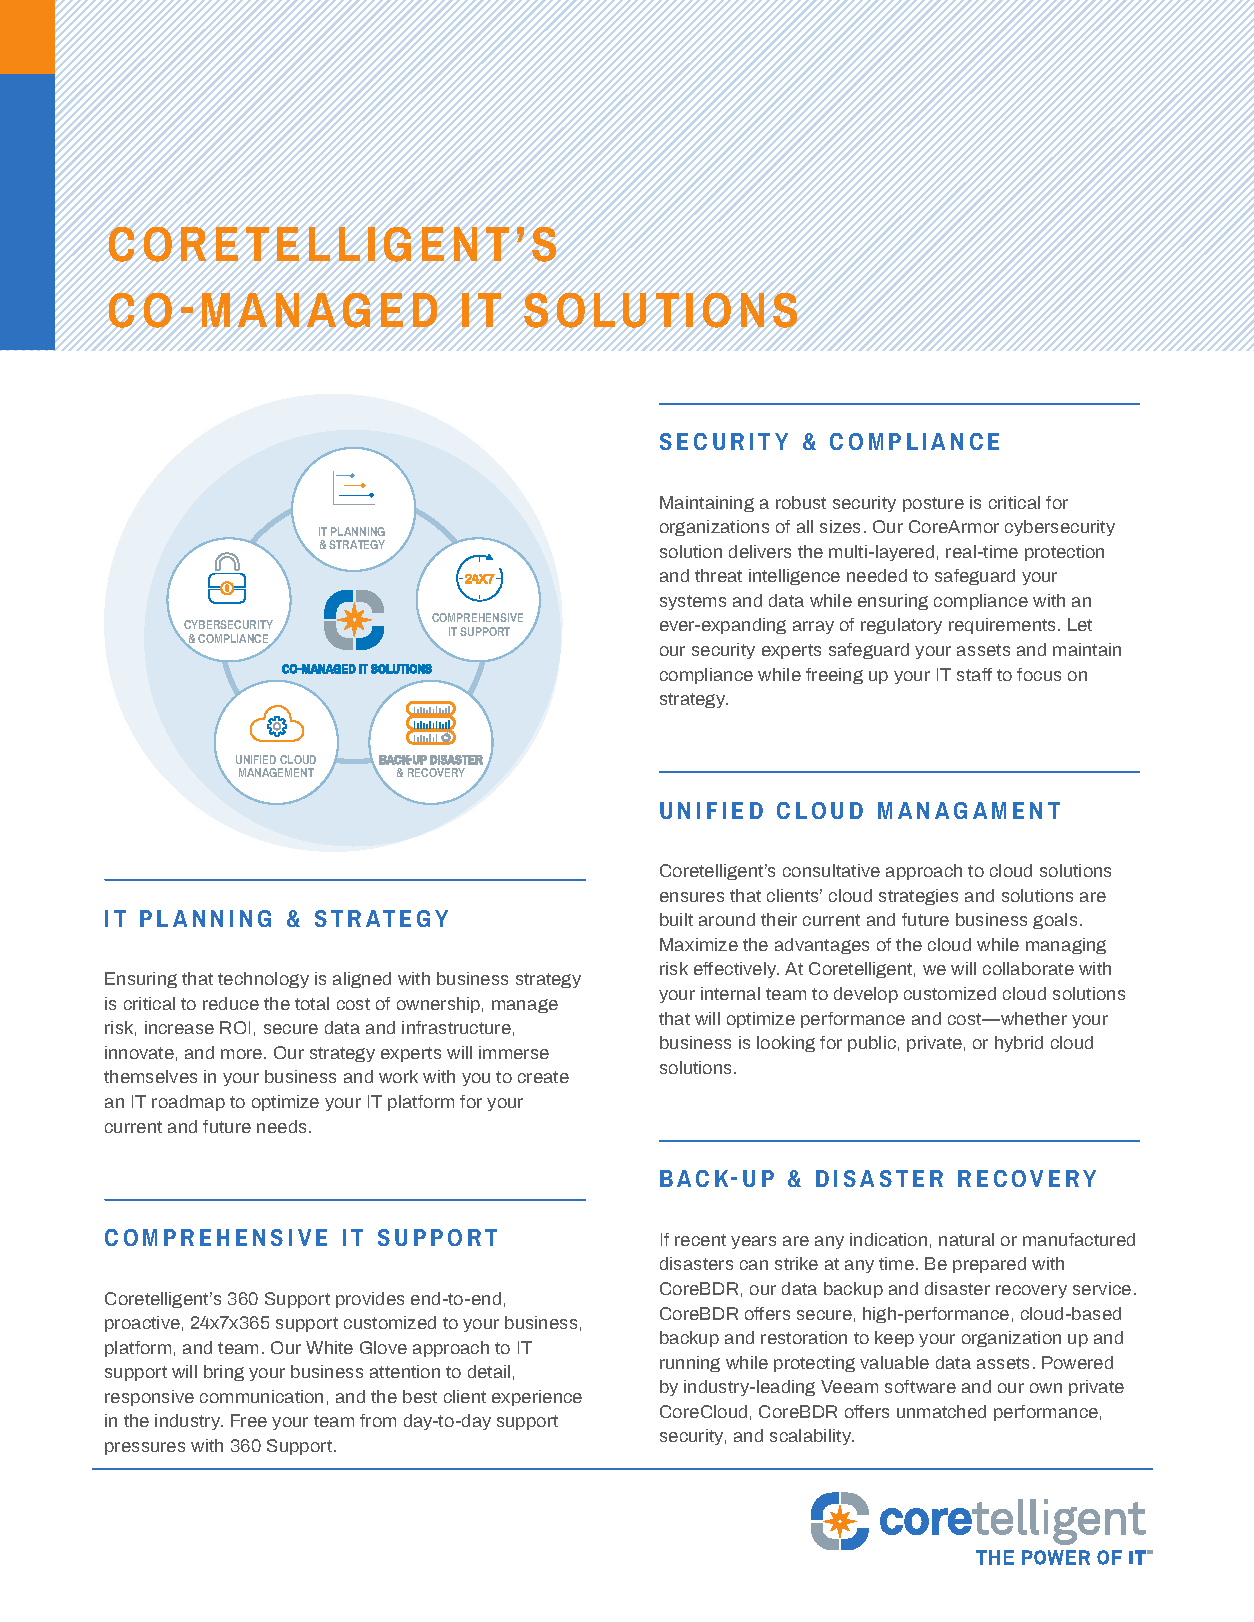  I want to click on communication, so click(261, 1396).
